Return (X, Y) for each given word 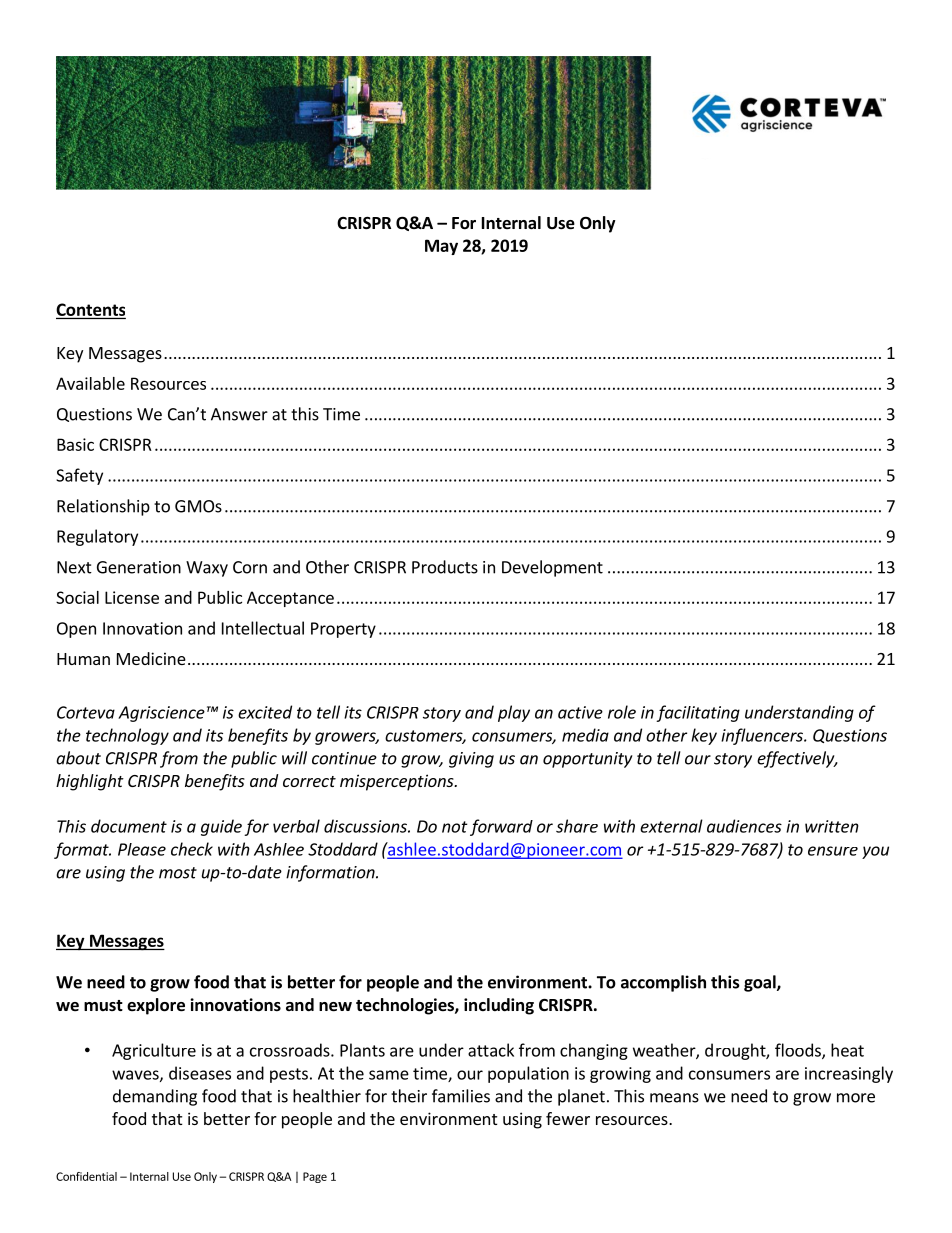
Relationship (103, 507)
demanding (155, 1097)
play (514, 713)
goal (761, 983)
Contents (90, 310)
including (499, 1006)
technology (127, 736)
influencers (763, 736)
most (178, 873)
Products (445, 567)
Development (552, 568)
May (441, 247)
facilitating (698, 713)
